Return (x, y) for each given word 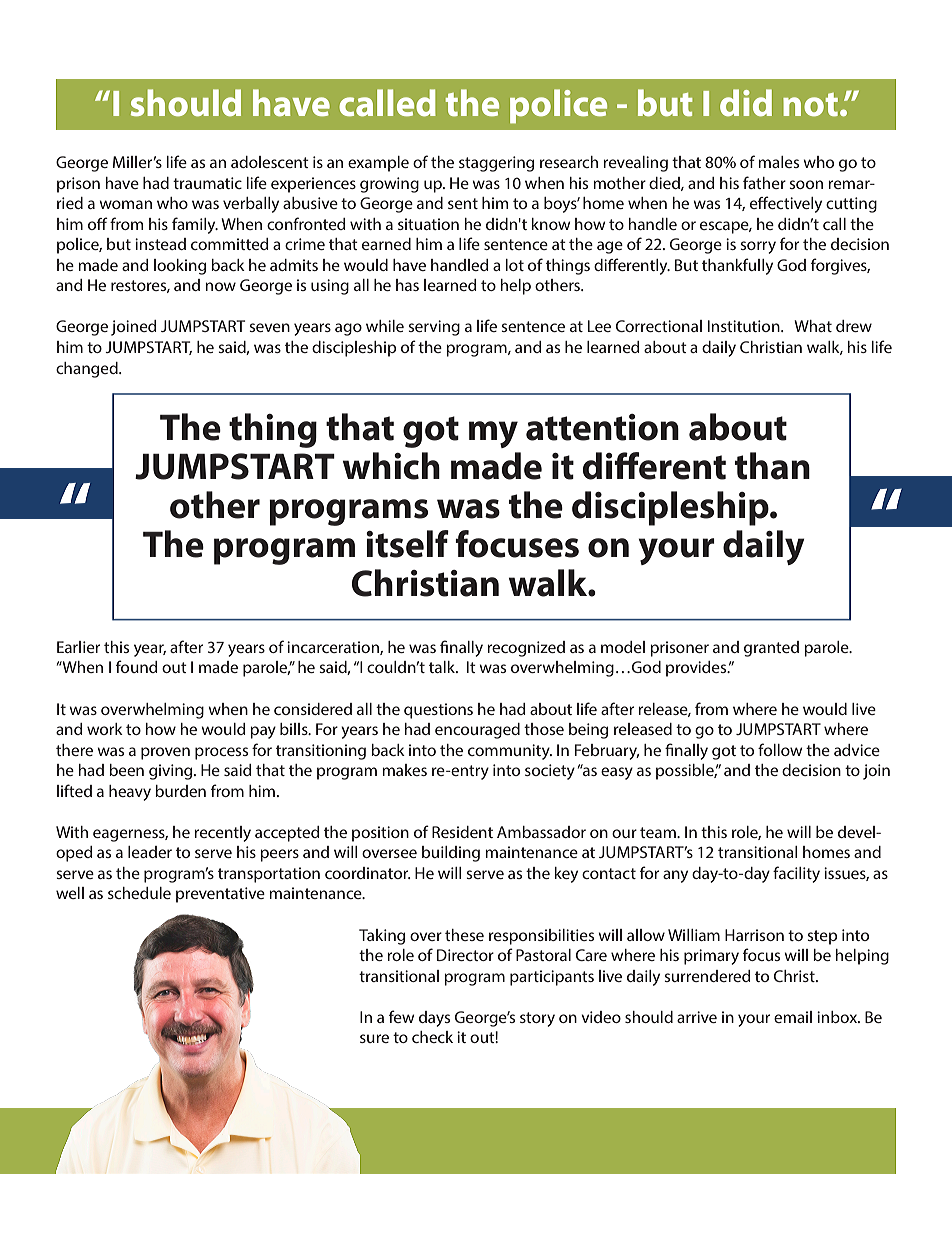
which (391, 466)
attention (602, 427)
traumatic (207, 183)
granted (771, 649)
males (778, 162)
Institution (745, 326)
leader (150, 852)
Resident (462, 832)
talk (443, 667)
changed (88, 370)
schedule (139, 893)
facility (796, 874)
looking (180, 267)
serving (434, 328)
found (137, 666)
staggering (496, 164)
